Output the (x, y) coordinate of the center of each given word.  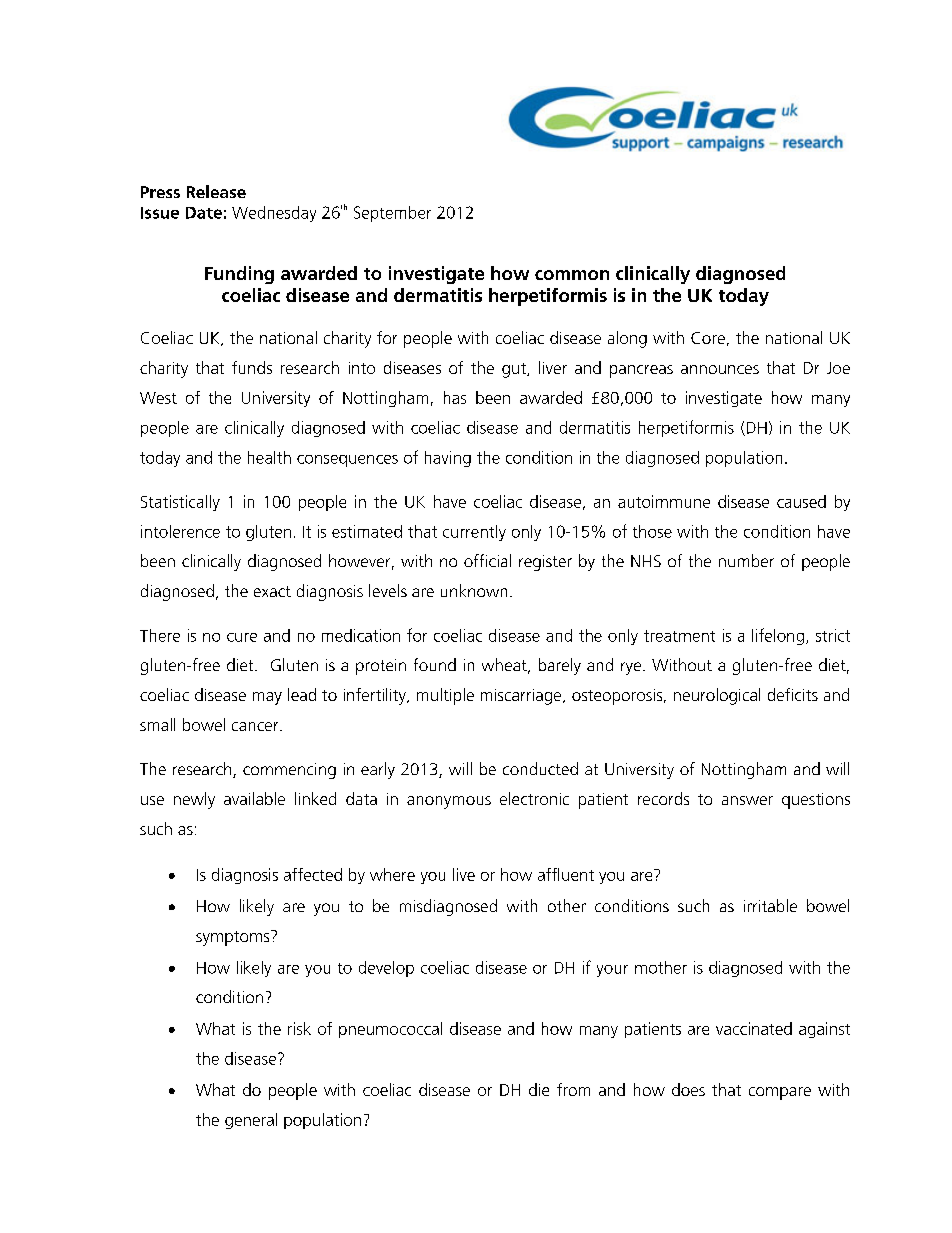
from (573, 1089)
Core (708, 338)
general (251, 1121)
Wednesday (274, 214)
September (392, 214)
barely (560, 666)
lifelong (778, 636)
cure (242, 637)
